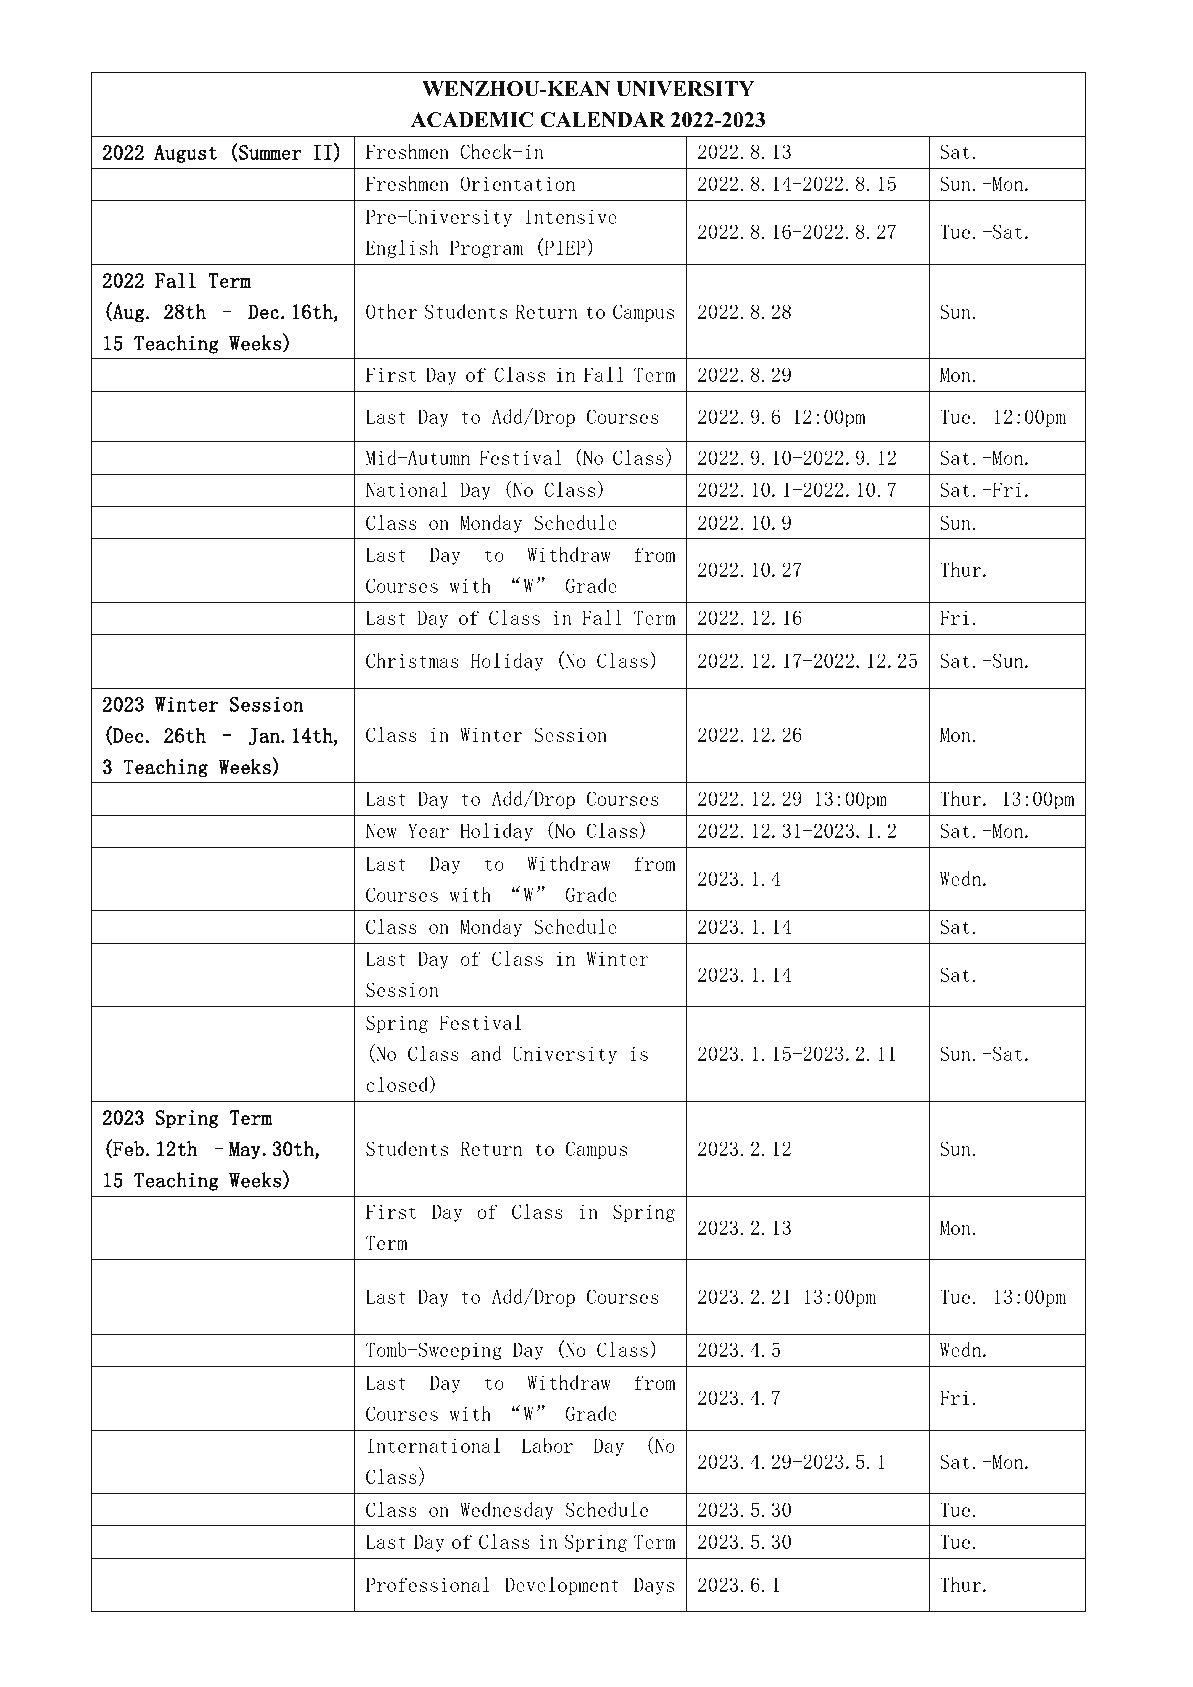 The width and height of the screenshot is (1193, 1687). What do you see at coordinates (571, 216) in the screenshot?
I see `Intensive` at bounding box center [571, 216].
